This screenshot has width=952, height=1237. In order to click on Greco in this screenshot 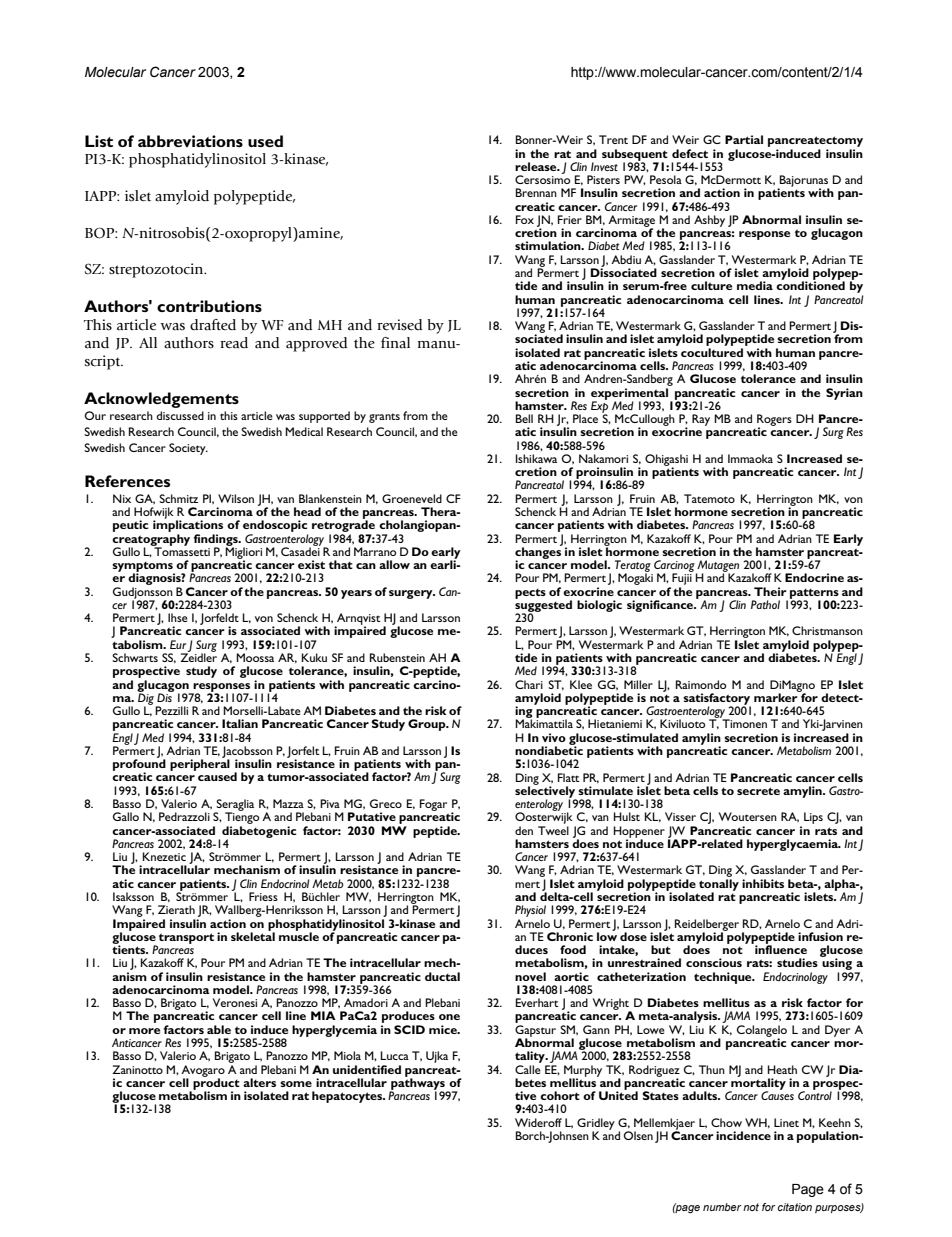, I will do `click(386, 803)`.
